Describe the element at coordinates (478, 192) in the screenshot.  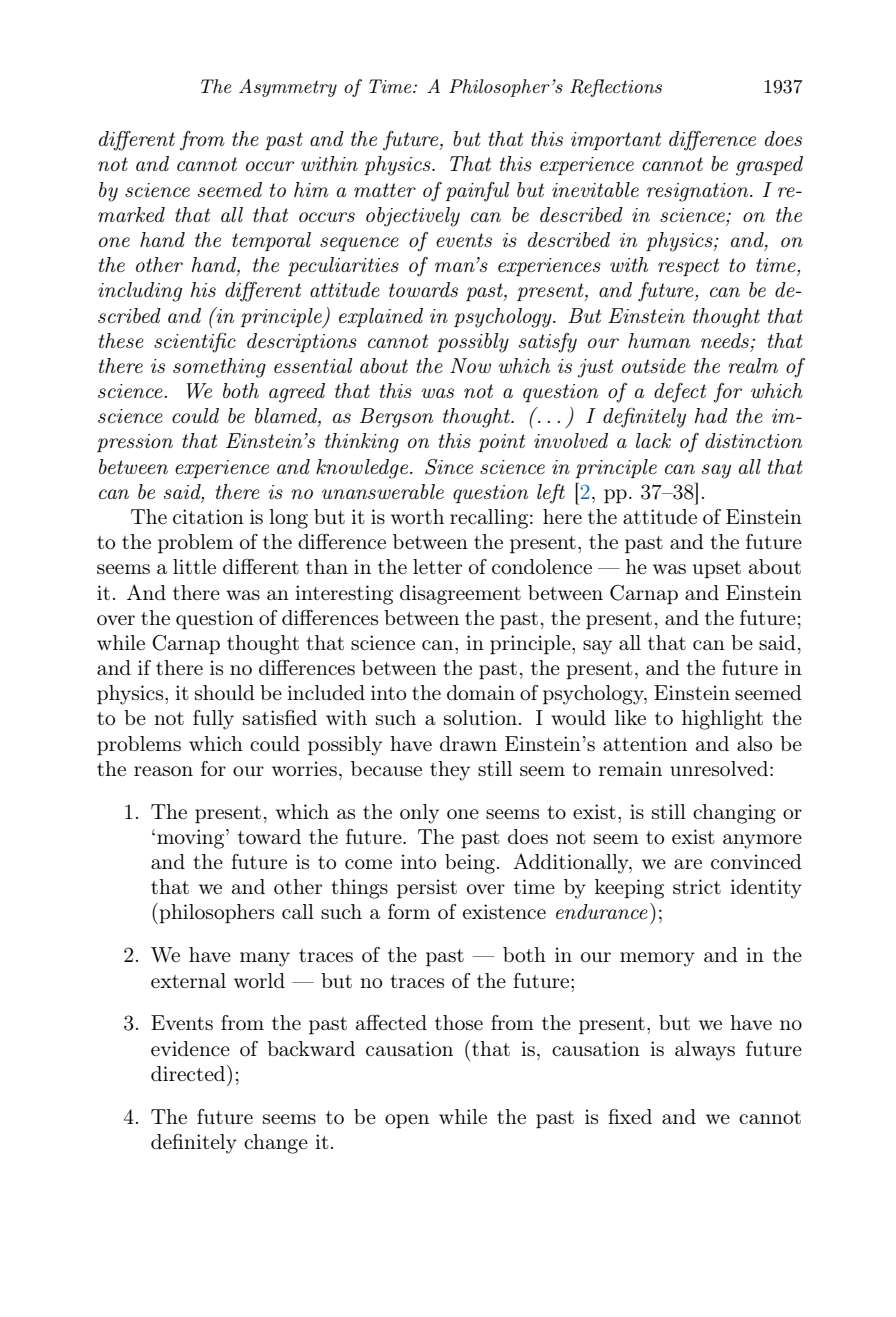
I see `painful` at that location.
